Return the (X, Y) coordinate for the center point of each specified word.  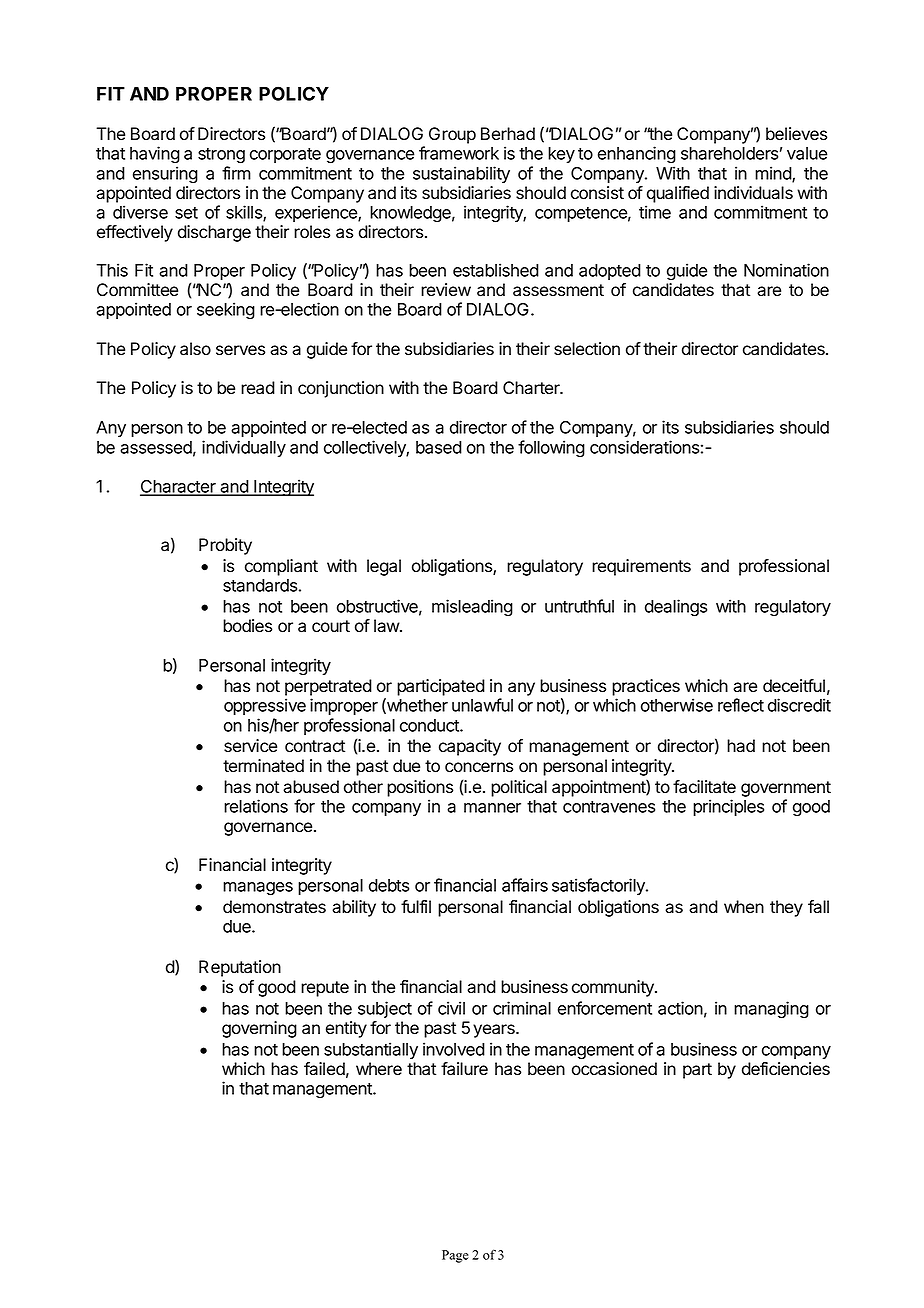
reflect (741, 705)
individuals (753, 193)
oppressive (265, 706)
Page (455, 1256)
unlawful (482, 705)
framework (459, 153)
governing (259, 1029)
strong (221, 156)
